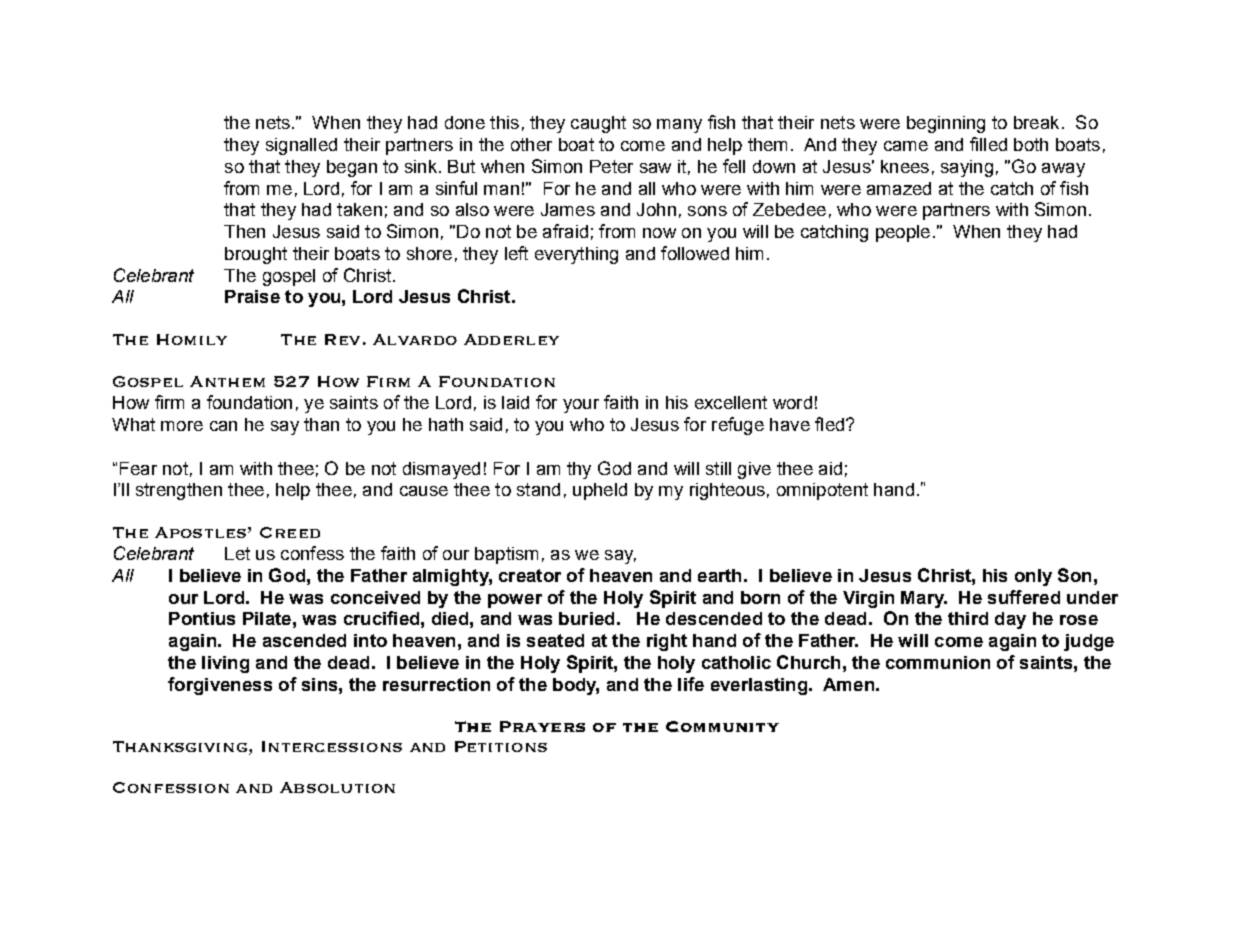 This screenshot has height=952, width=1233. I want to click on filled, so click(988, 144).
